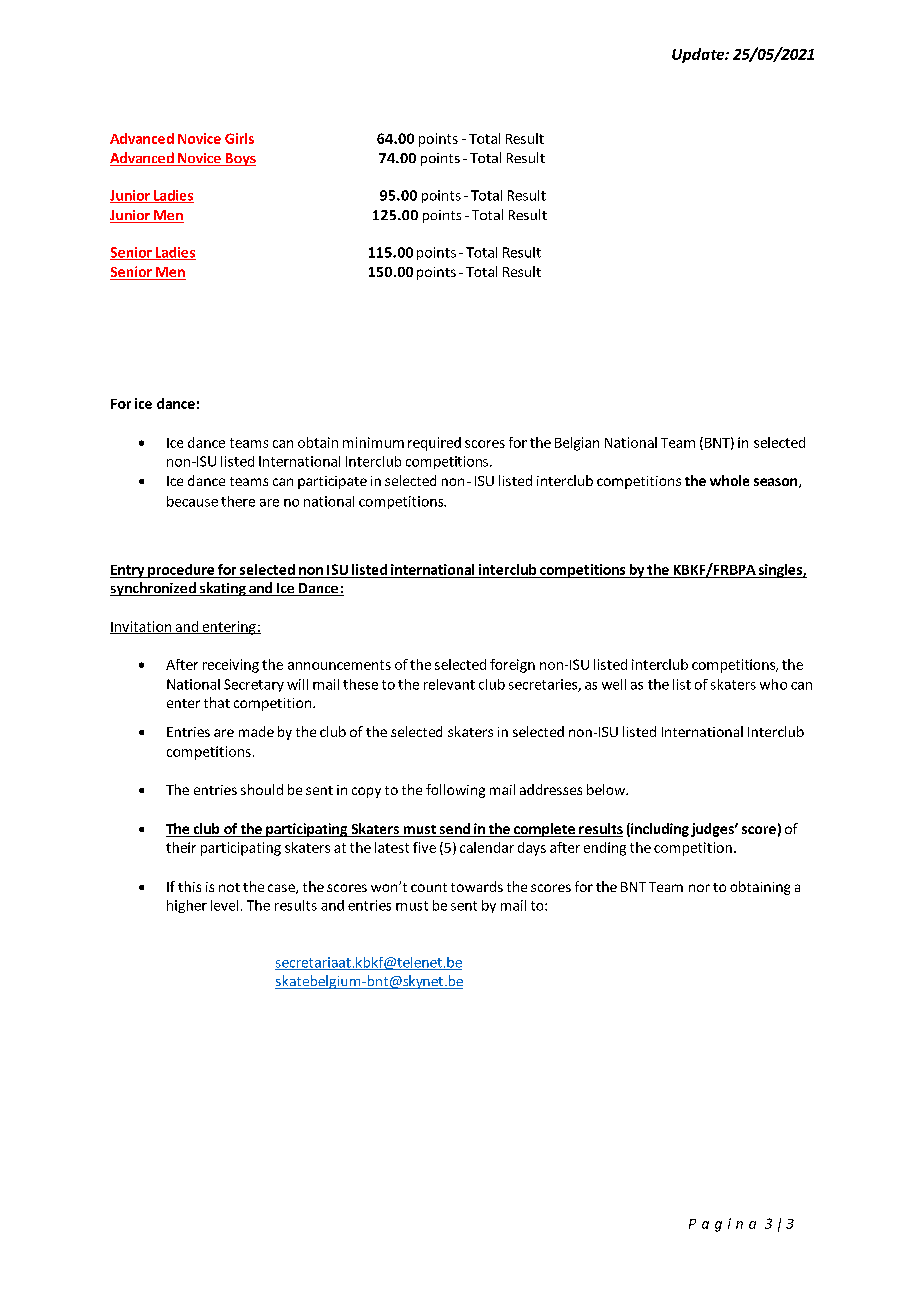 The width and height of the screenshot is (924, 1308). What do you see at coordinates (373, 442) in the screenshot?
I see `minimum` at bounding box center [373, 442].
